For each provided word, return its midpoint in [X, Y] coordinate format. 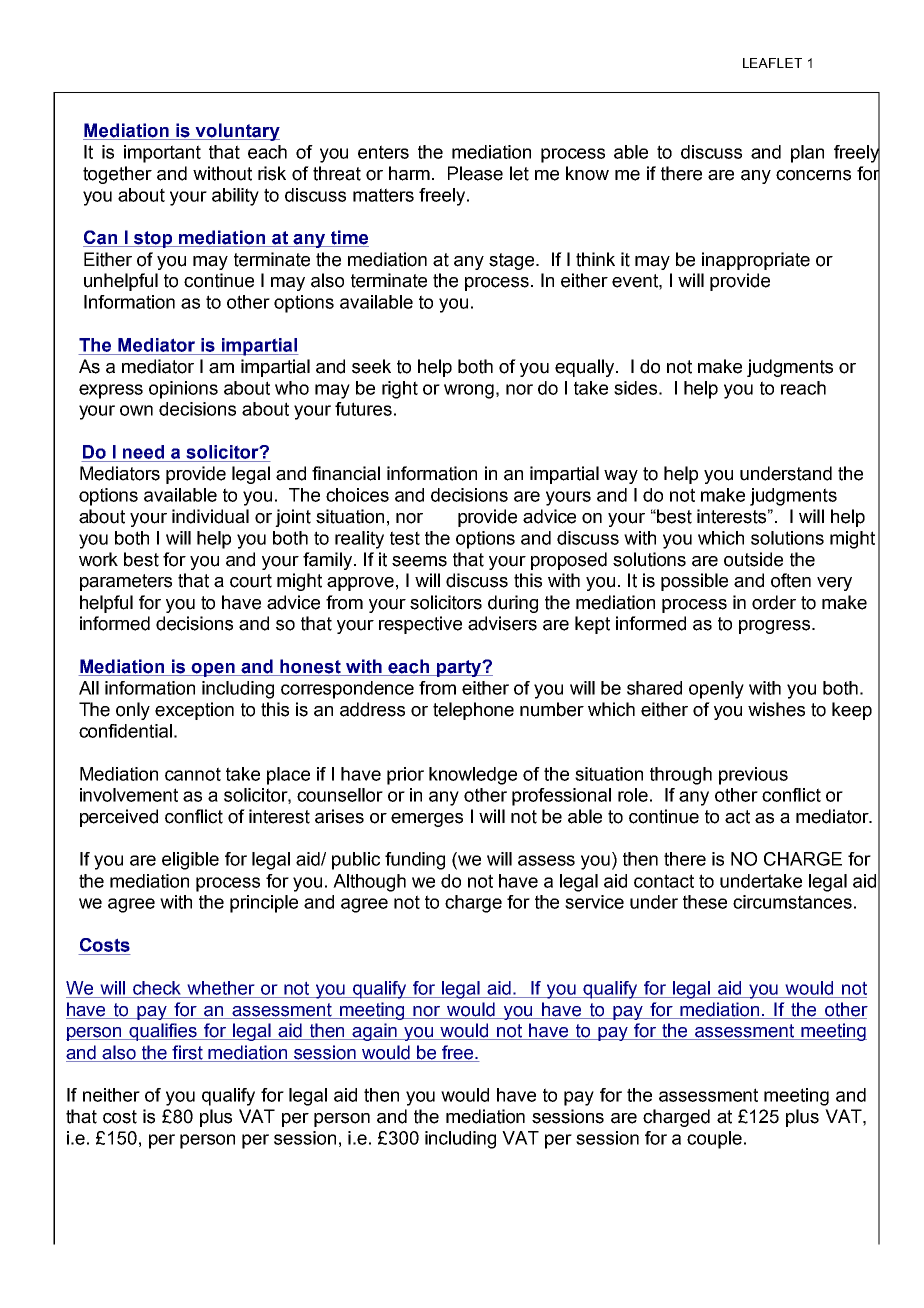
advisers [502, 623]
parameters [126, 582]
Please [475, 173]
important [162, 154]
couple [714, 1140]
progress [776, 627]
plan [807, 154]
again [375, 1032]
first [187, 1053]
